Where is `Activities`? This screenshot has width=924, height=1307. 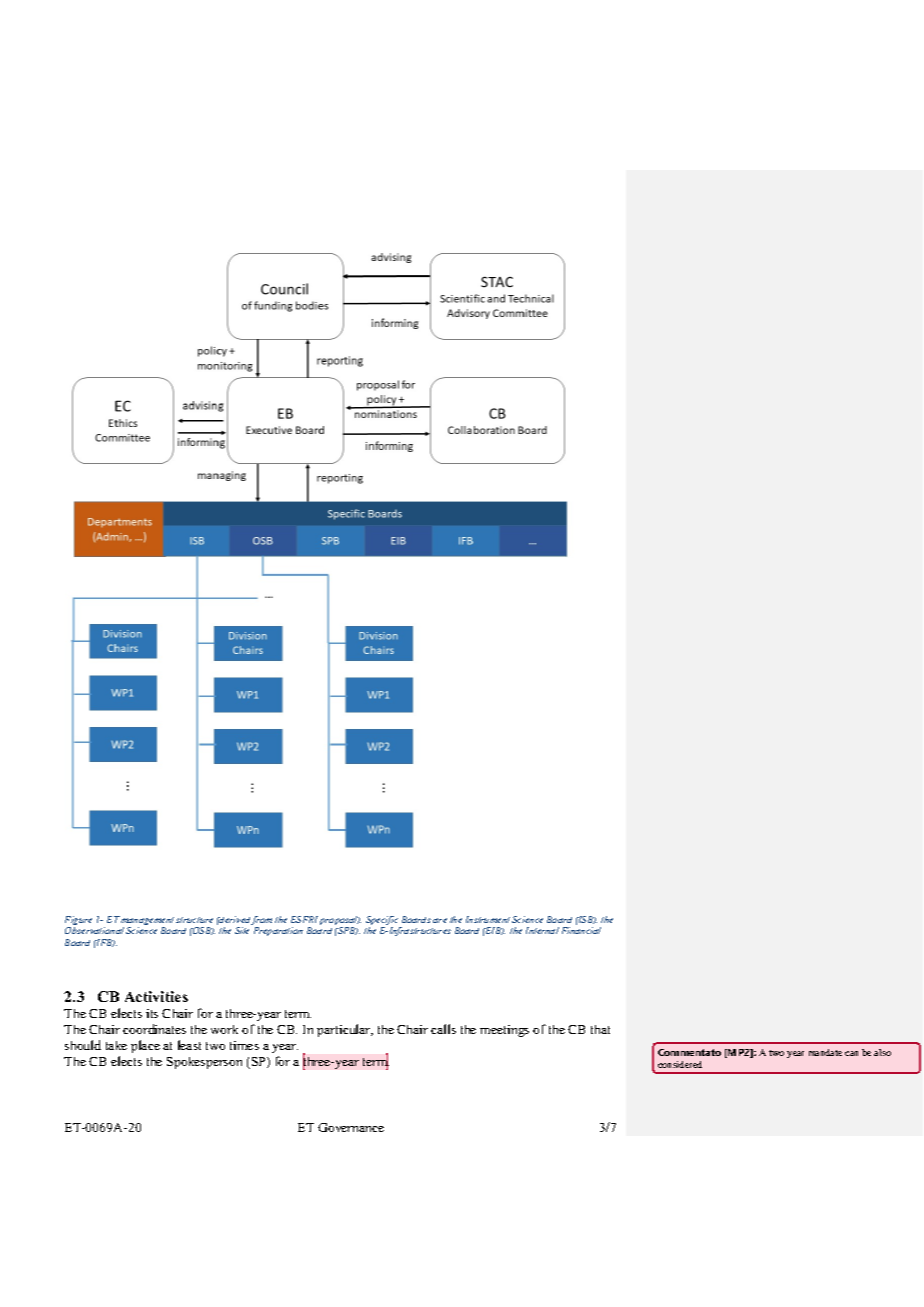
Activities is located at coordinates (156, 996).
